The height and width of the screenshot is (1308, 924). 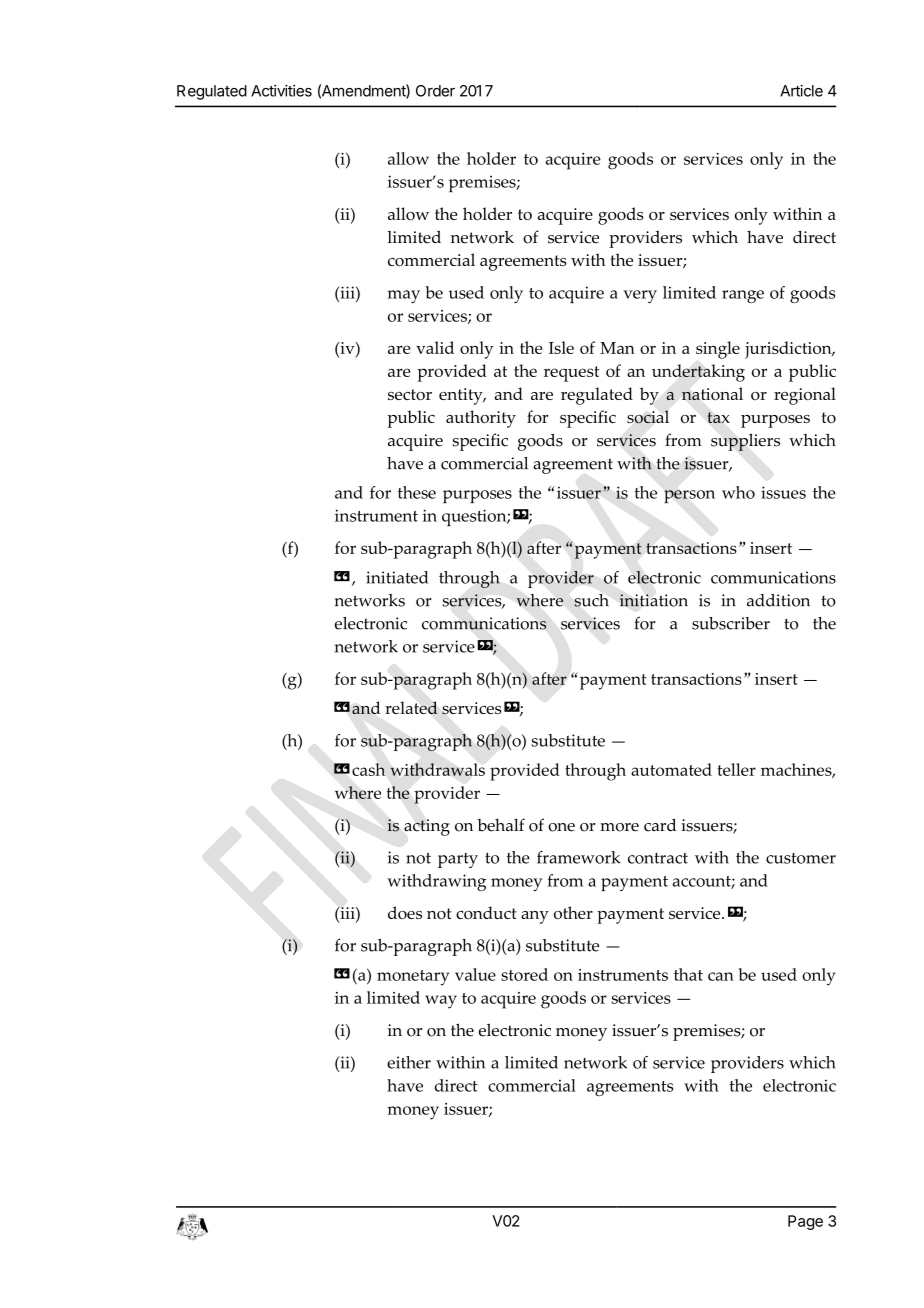 What do you see at coordinates (405, 912) in the screenshot?
I see `does` at bounding box center [405, 912].
